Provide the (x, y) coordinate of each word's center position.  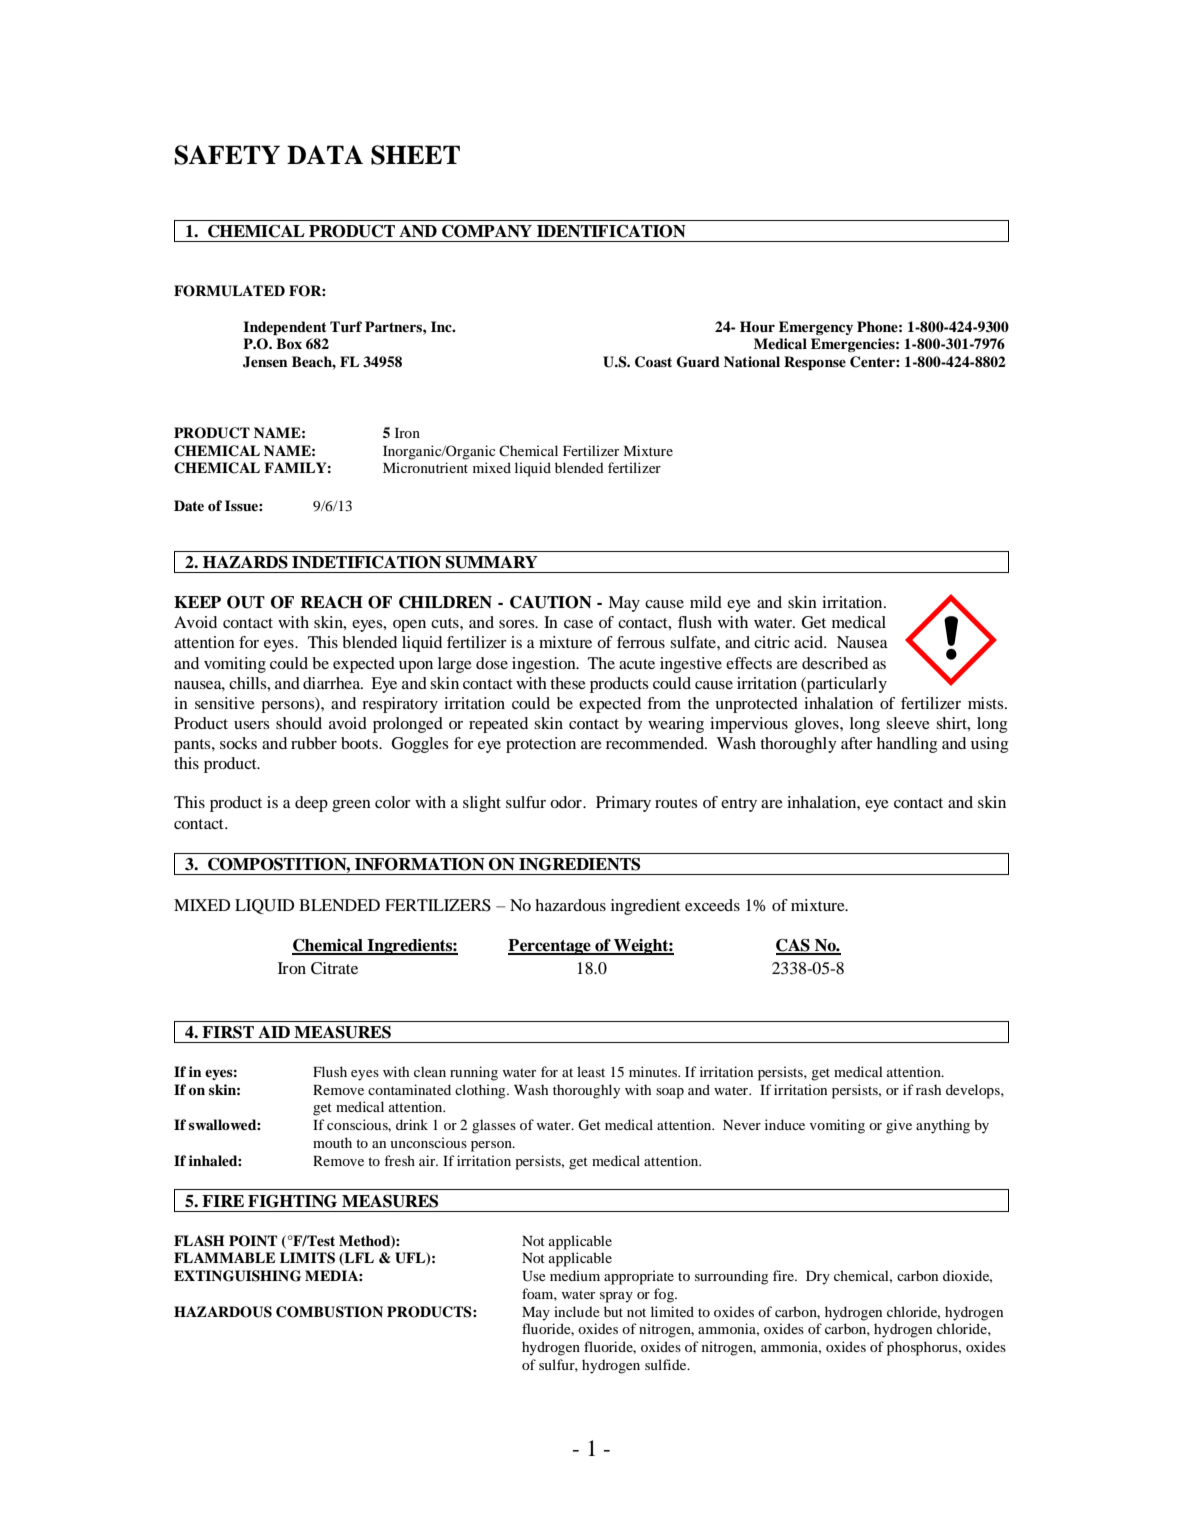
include (577, 1311)
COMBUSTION (329, 1312)
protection (541, 745)
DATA (325, 154)
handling (907, 745)
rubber (314, 743)
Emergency (816, 328)
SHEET (415, 155)
